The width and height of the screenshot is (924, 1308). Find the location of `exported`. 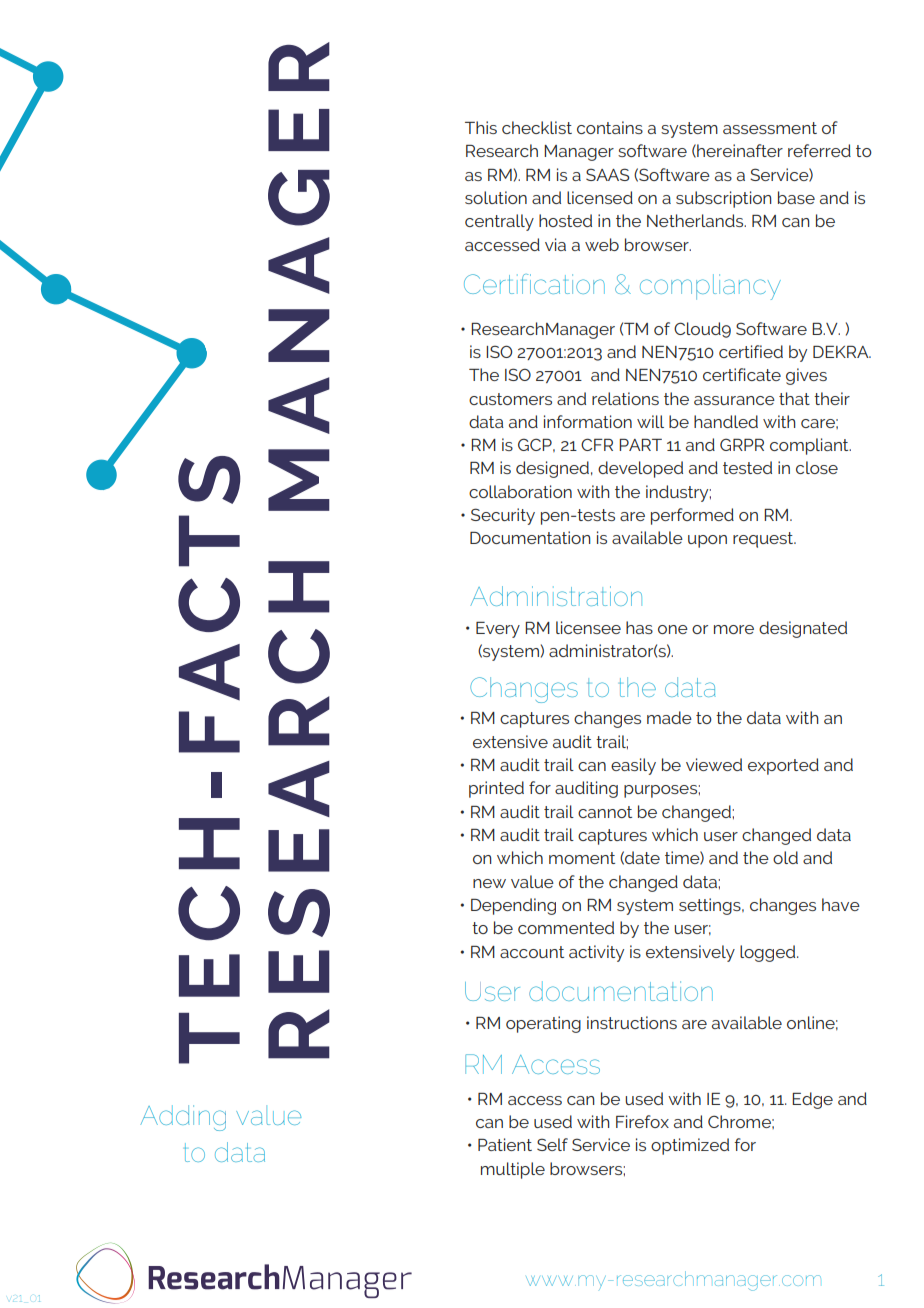

exported is located at coordinates (783, 766).
